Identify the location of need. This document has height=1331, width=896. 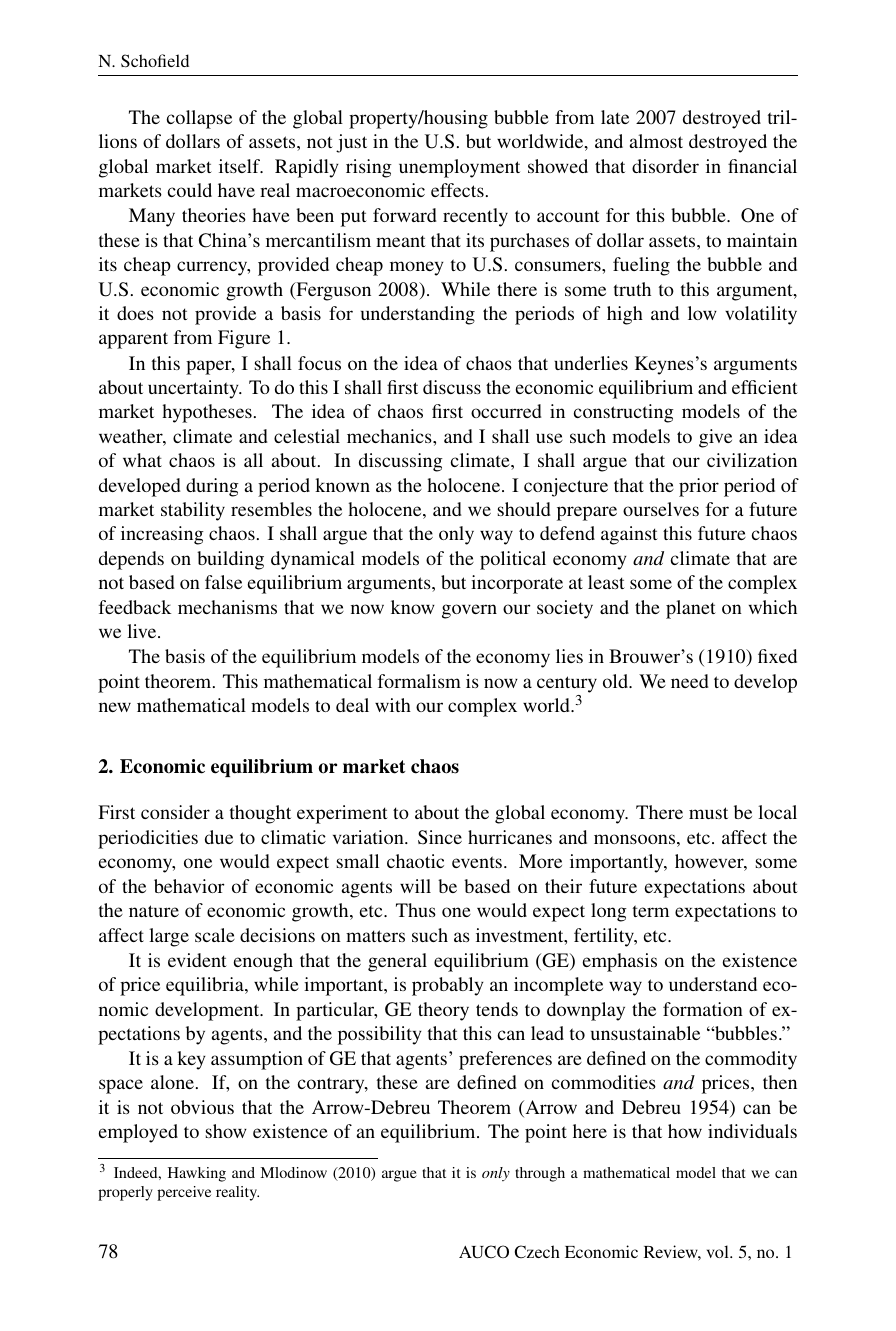
(690, 681).
